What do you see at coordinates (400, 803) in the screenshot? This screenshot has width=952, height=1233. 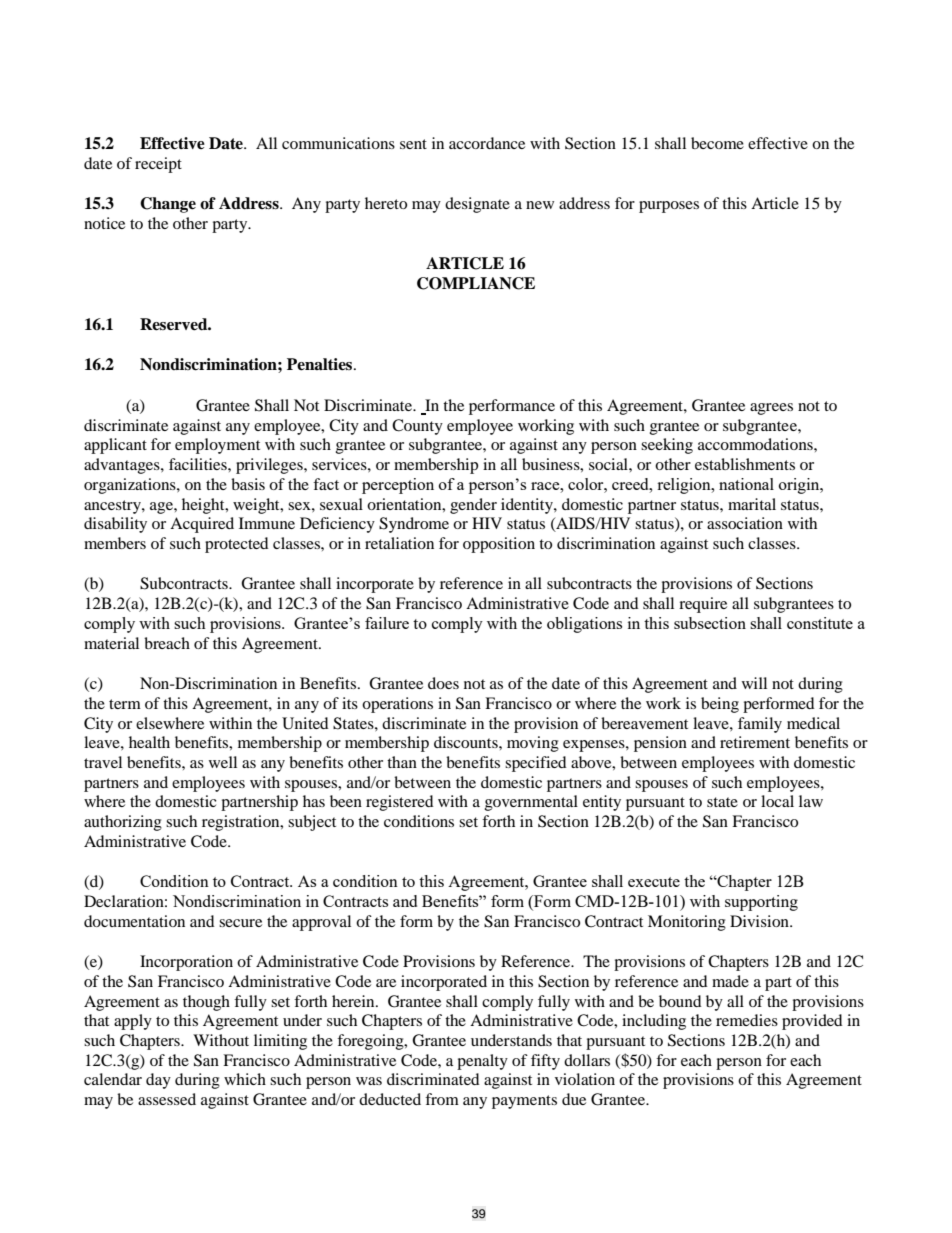 I see `registered` at bounding box center [400, 803].
